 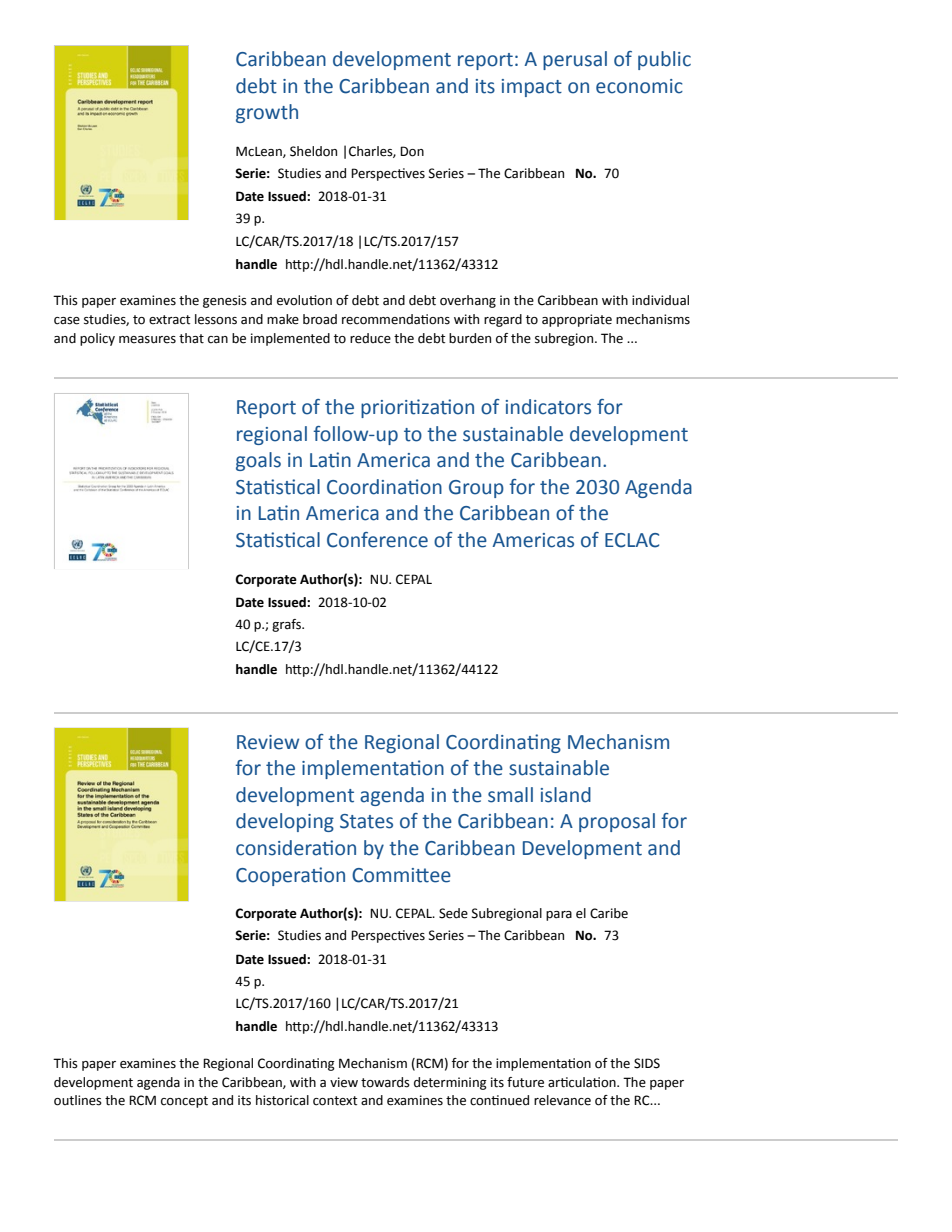 I want to click on goals, so click(x=258, y=461).
